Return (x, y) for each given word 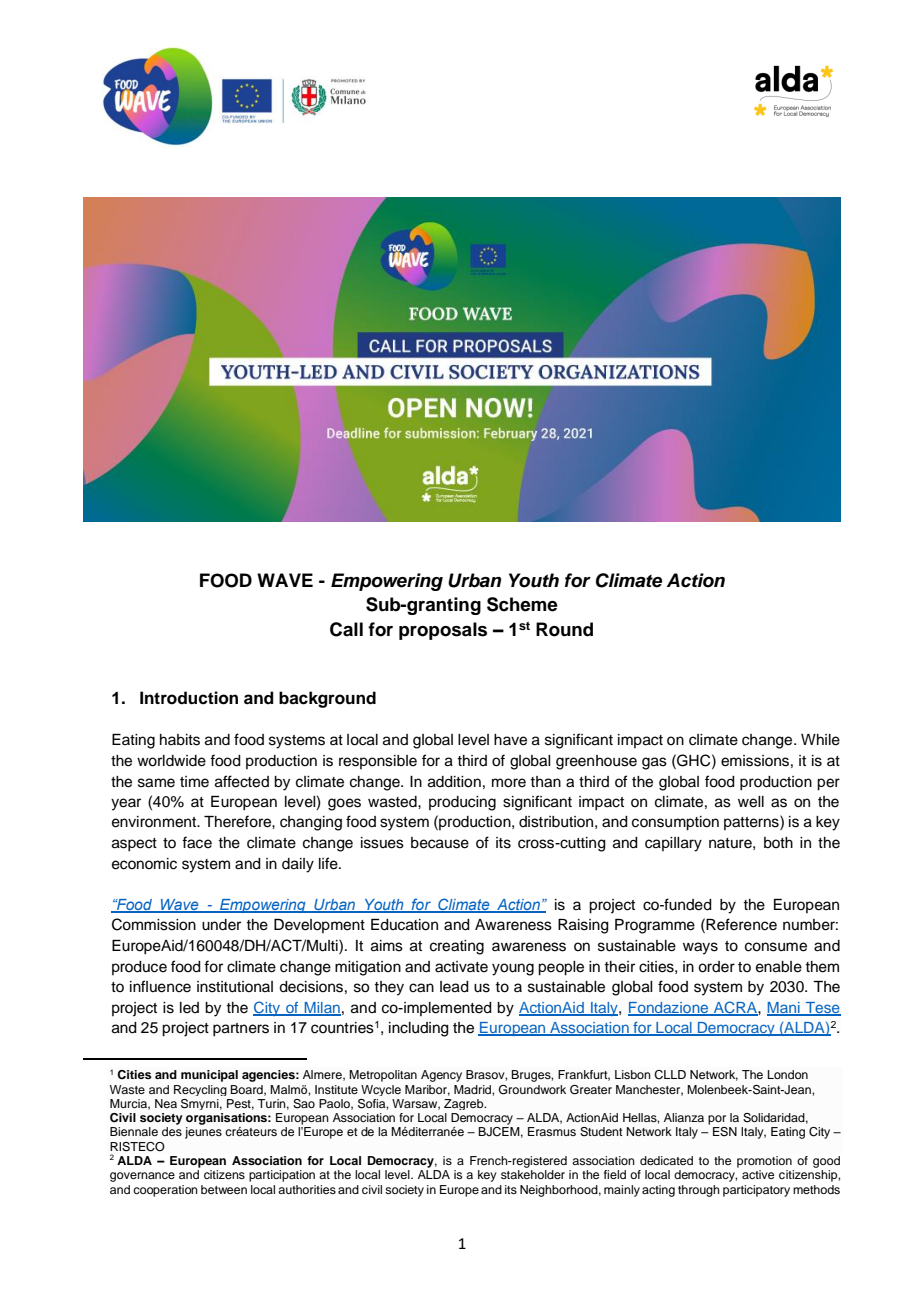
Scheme (522, 604)
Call (346, 629)
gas (654, 763)
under (221, 925)
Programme (655, 926)
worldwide (171, 761)
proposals (443, 631)
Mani (784, 1008)
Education (404, 925)
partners (241, 1030)
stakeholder (533, 1174)
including (419, 1029)
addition (454, 782)
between (224, 1189)
